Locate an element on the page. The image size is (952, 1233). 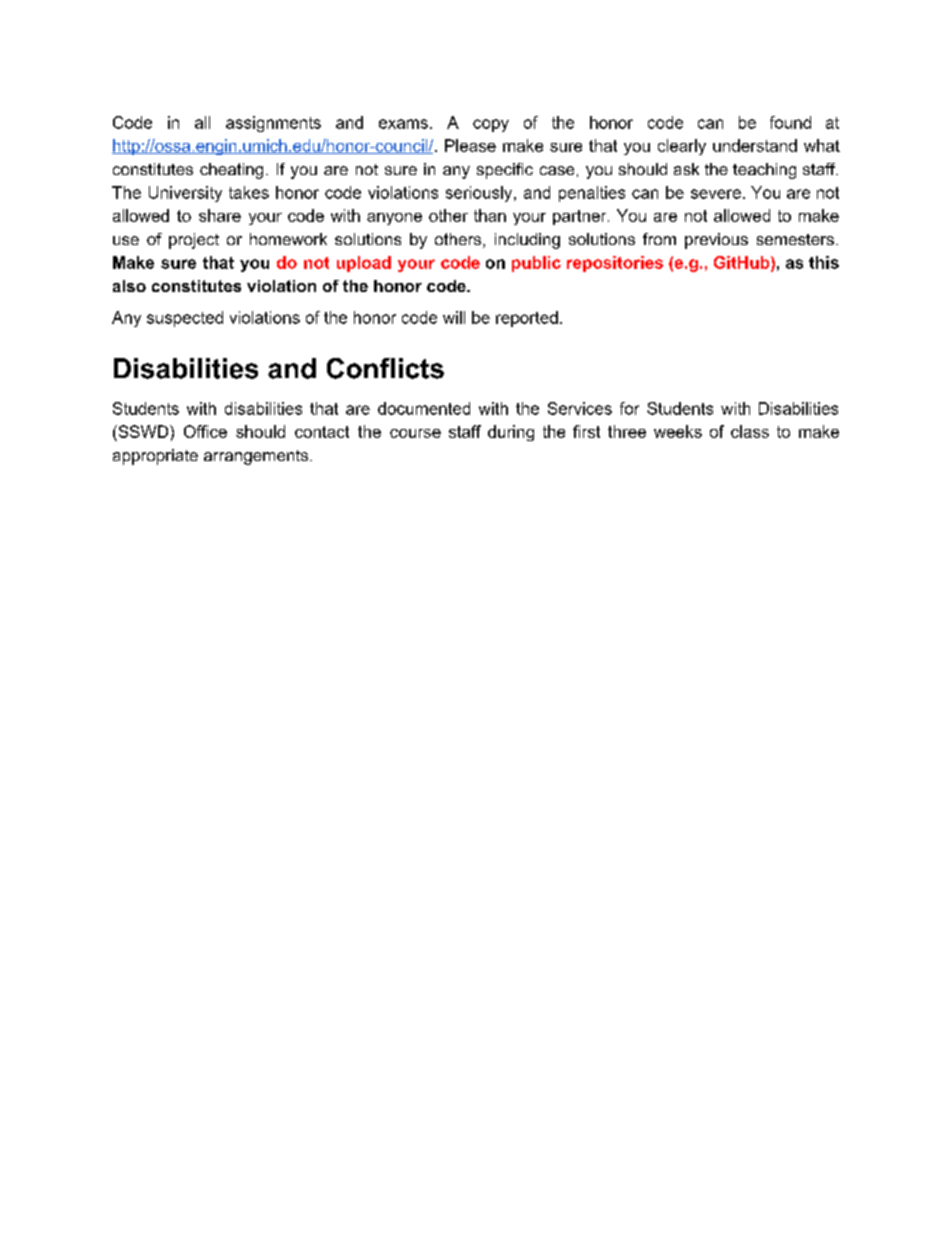
during is located at coordinates (511, 433).
